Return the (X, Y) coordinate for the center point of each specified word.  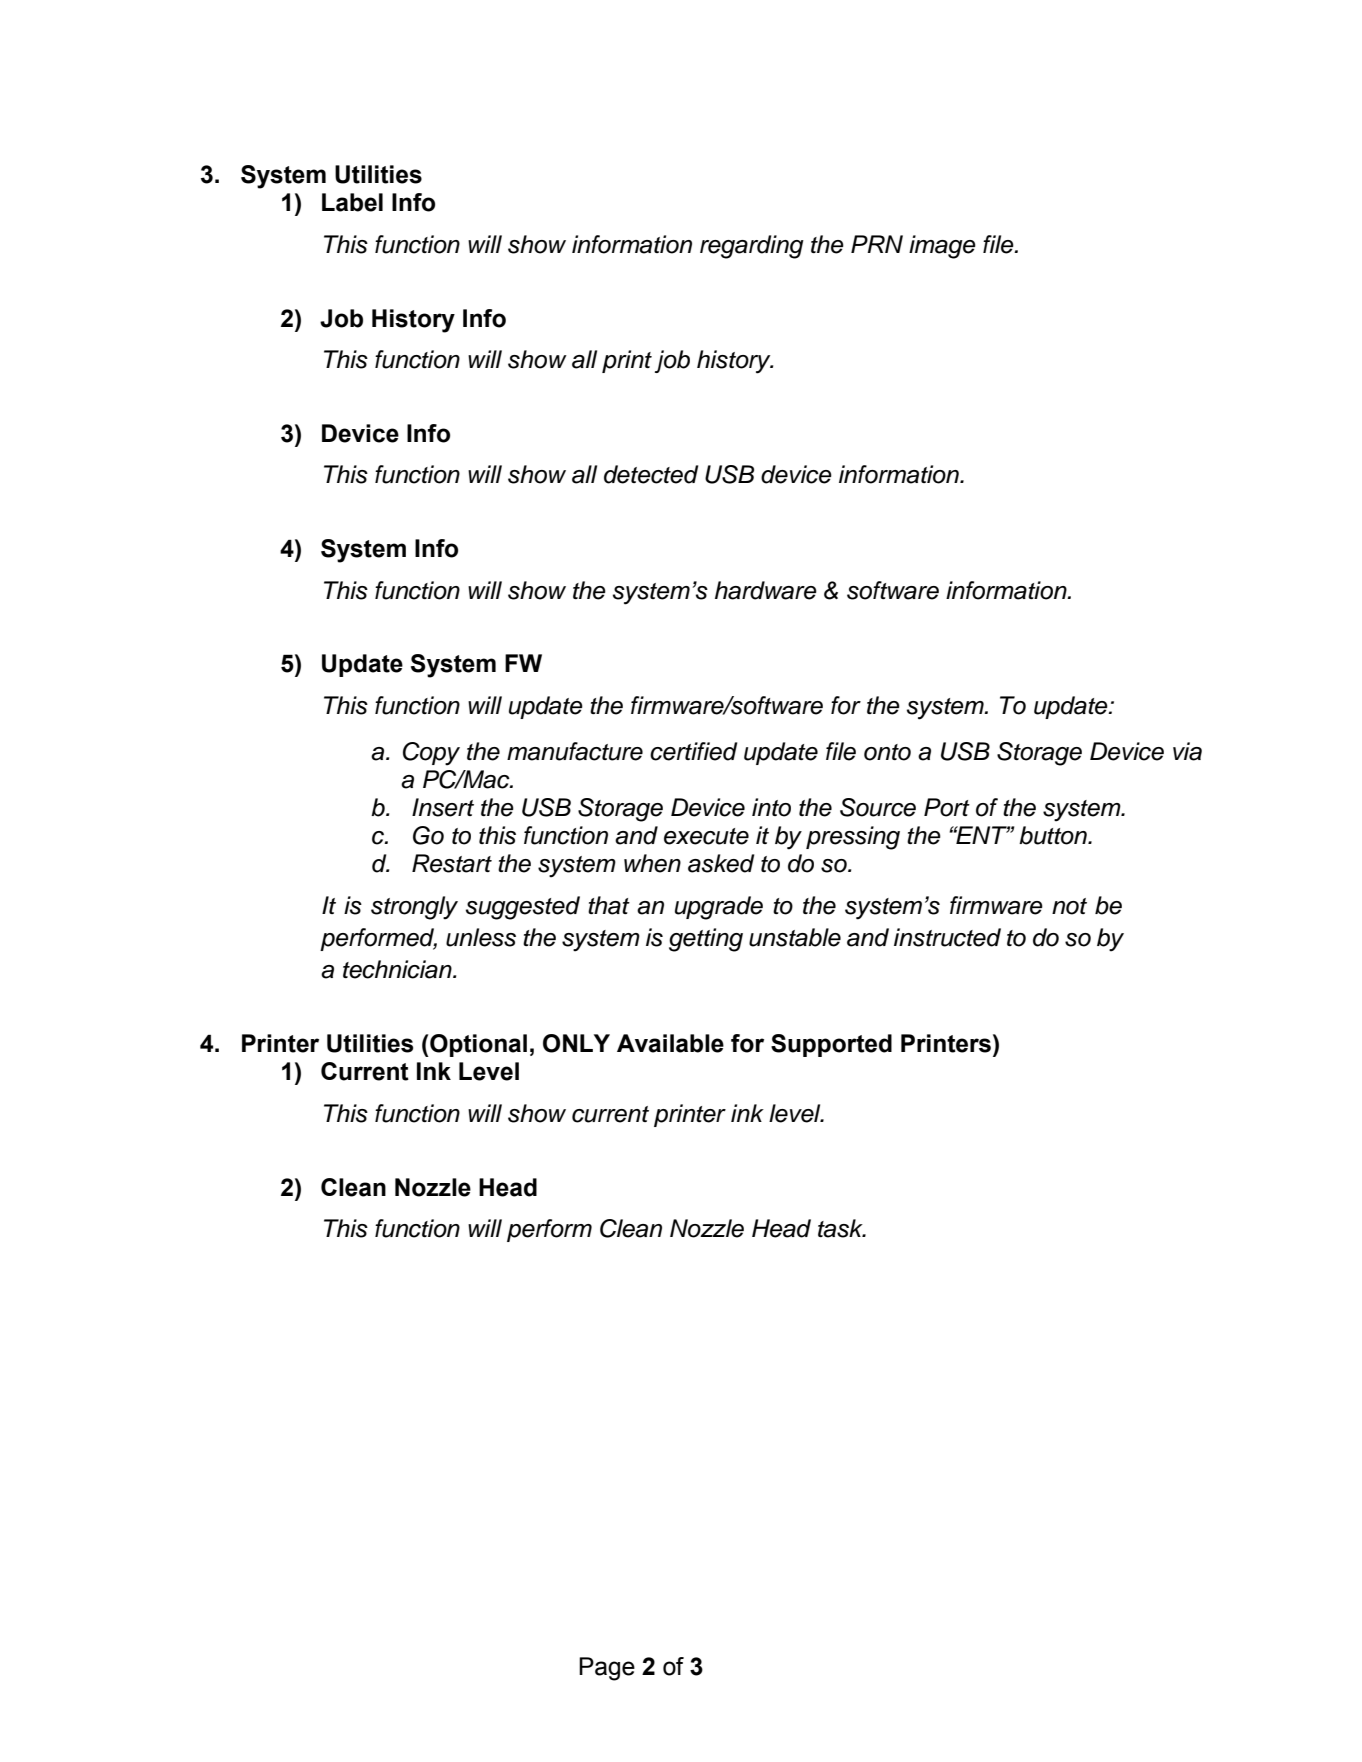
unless (481, 937)
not (1069, 906)
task (841, 1228)
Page (607, 1669)
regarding (752, 247)
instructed (947, 937)
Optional (477, 1045)
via (1187, 751)
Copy (431, 754)
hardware (766, 590)
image (942, 247)
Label (352, 202)
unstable (795, 937)
